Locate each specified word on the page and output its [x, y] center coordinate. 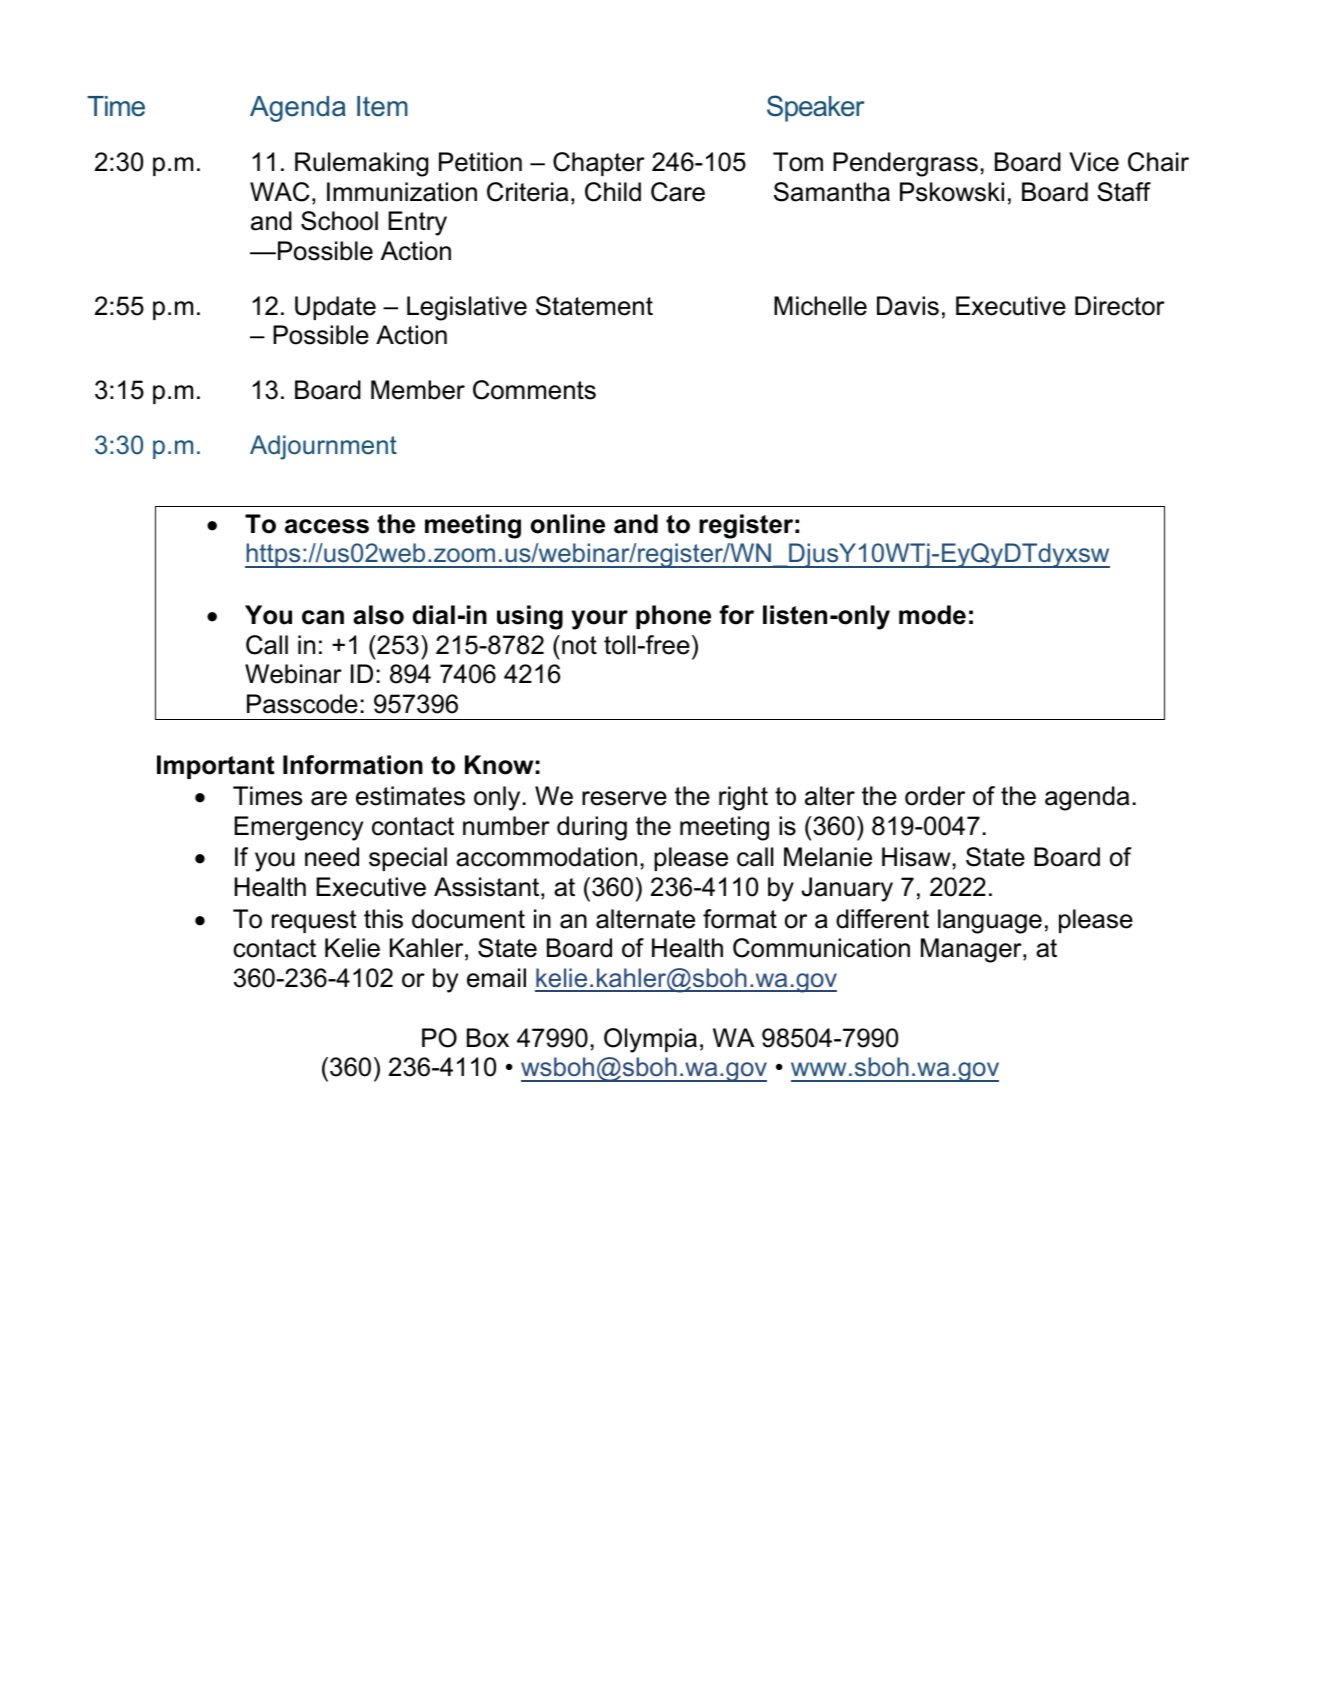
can [323, 617]
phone [673, 617]
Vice [1094, 162]
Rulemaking [361, 164]
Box [488, 1038]
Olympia [650, 1040]
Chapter [599, 164]
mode [932, 615]
